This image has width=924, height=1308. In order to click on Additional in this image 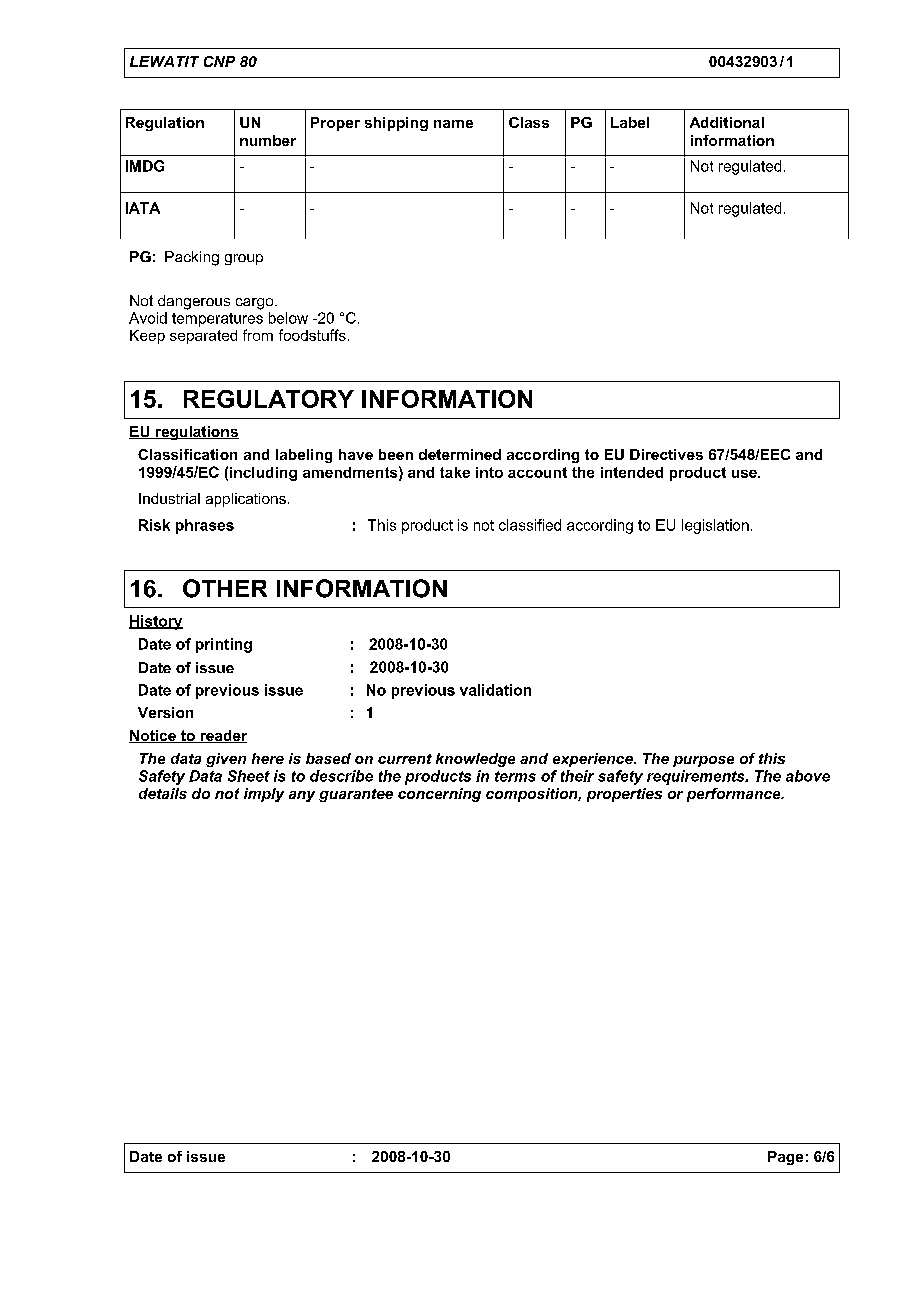, I will do `click(727, 122)`.
